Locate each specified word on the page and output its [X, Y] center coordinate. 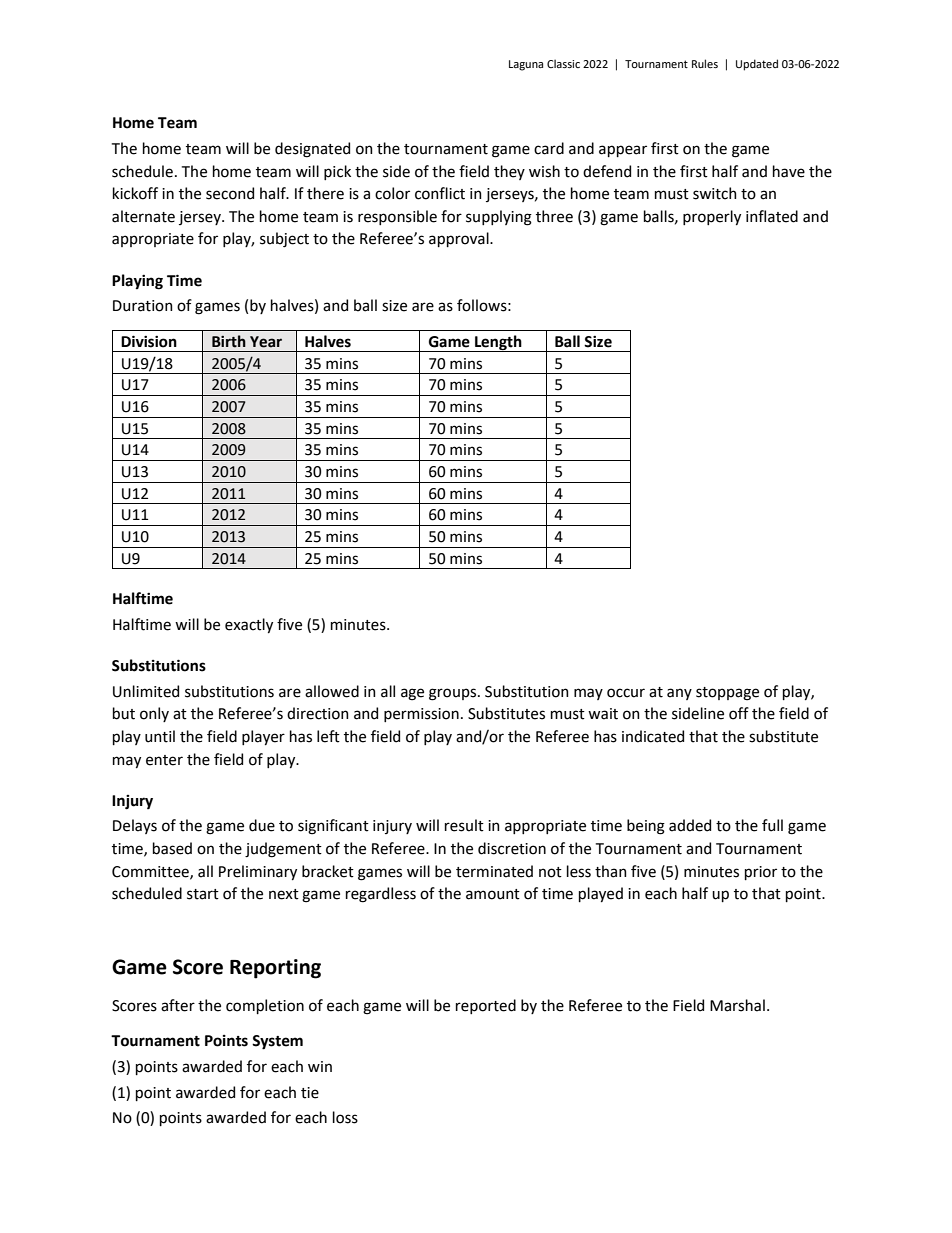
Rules [705, 63]
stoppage [727, 694]
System [277, 1042]
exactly [249, 625]
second [230, 193]
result [464, 825]
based [172, 848]
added [690, 825]
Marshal [737, 1005]
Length [498, 343]
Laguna [526, 65]
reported [486, 1006]
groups [454, 694]
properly [712, 217]
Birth [229, 341]
